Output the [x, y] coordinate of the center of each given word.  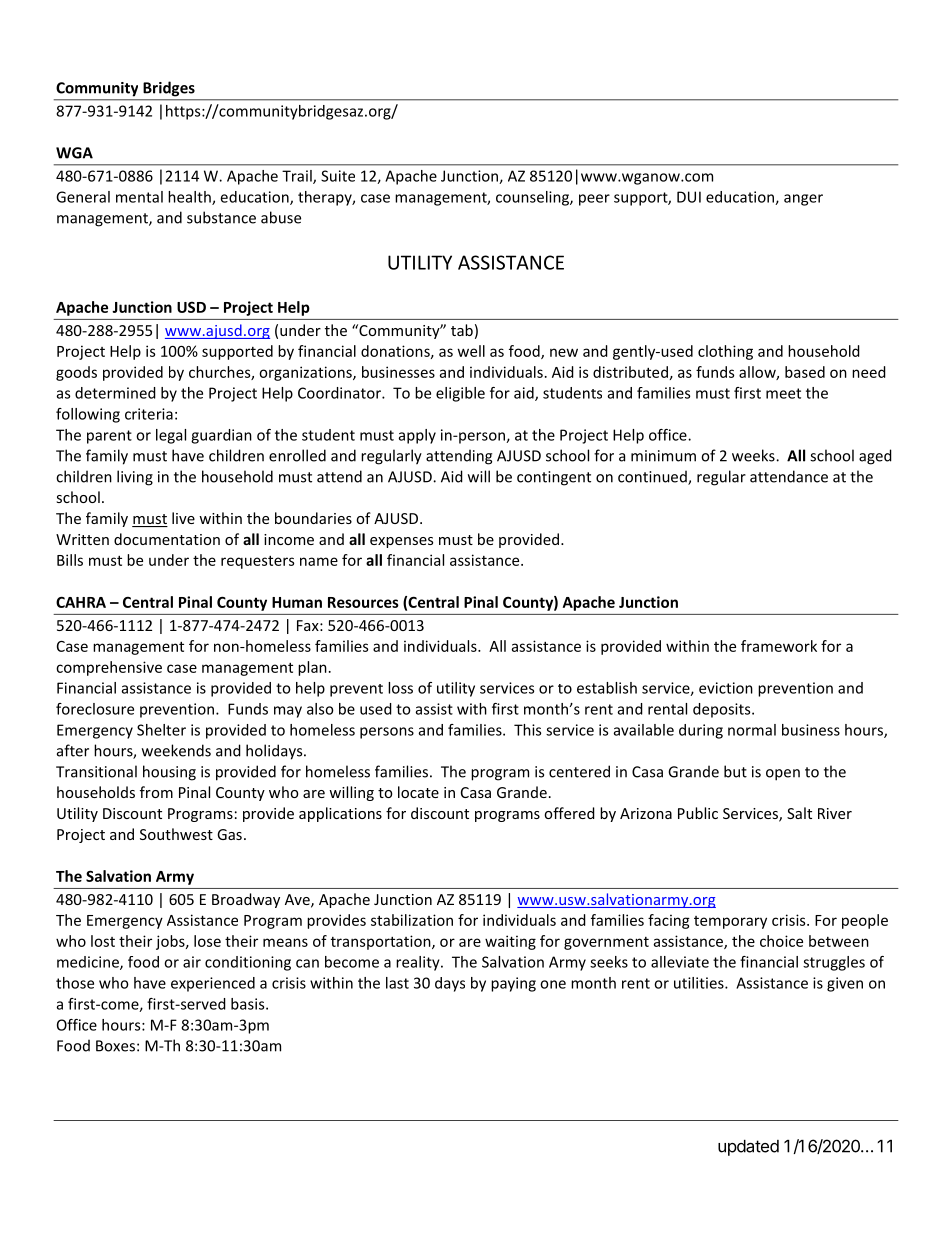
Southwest [176, 834]
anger [803, 200]
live [183, 518]
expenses [401, 542]
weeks [754, 455]
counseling [533, 198]
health [190, 198]
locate [418, 792]
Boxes [115, 1046]
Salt [799, 813]
